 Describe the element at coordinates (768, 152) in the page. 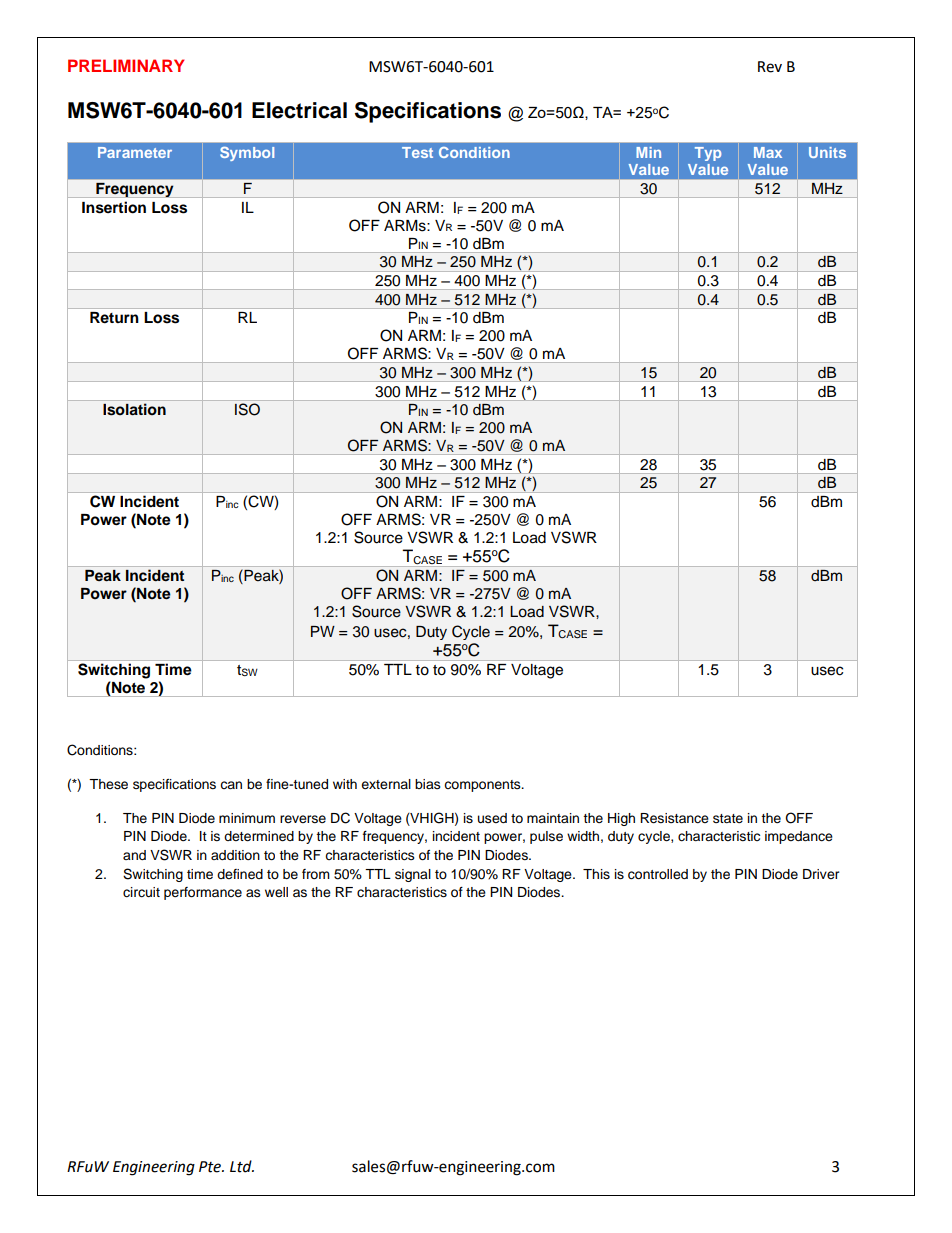

I see `Max` at that location.
